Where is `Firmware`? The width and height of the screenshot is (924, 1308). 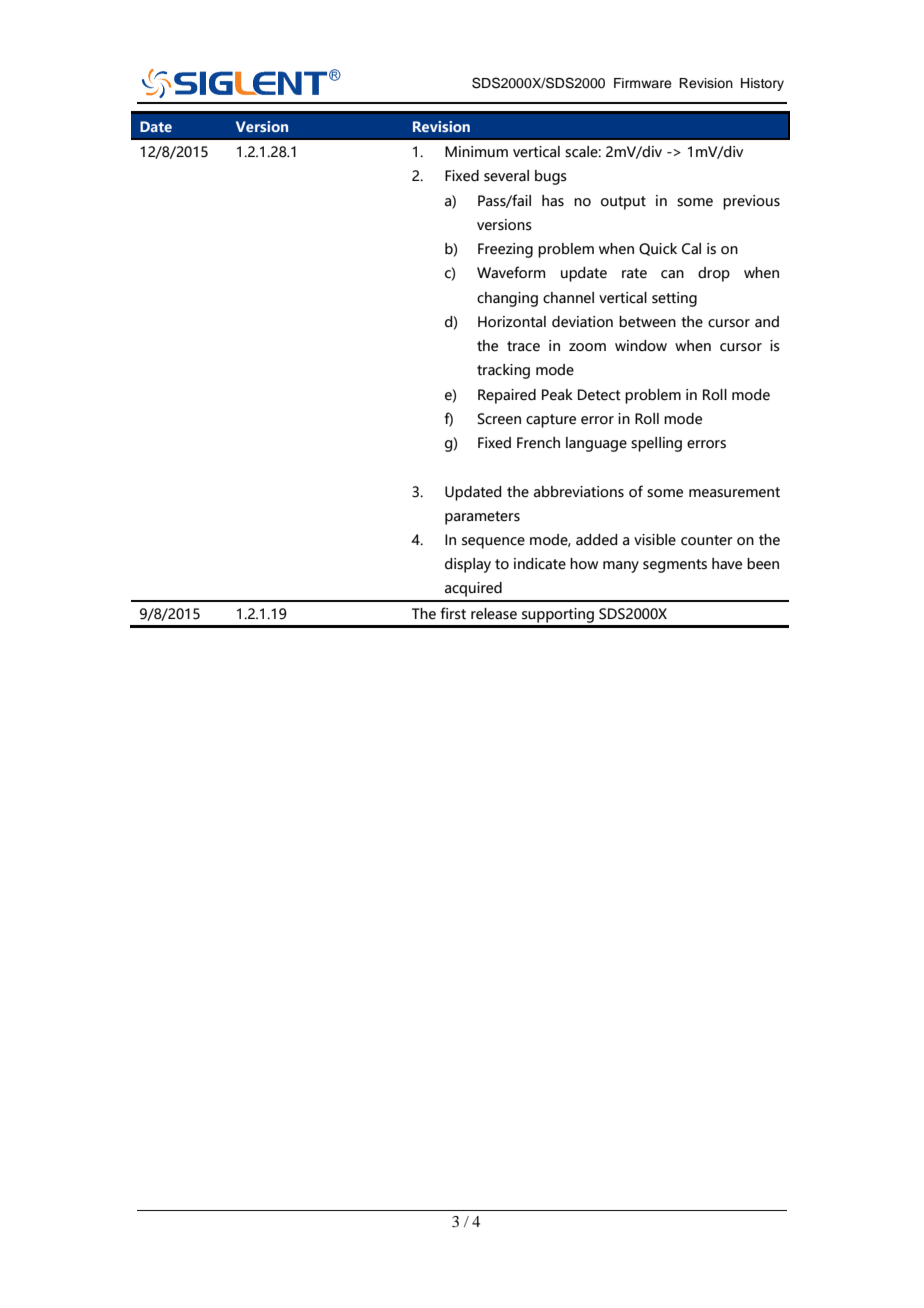 Firmware is located at coordinates (643, 83).
